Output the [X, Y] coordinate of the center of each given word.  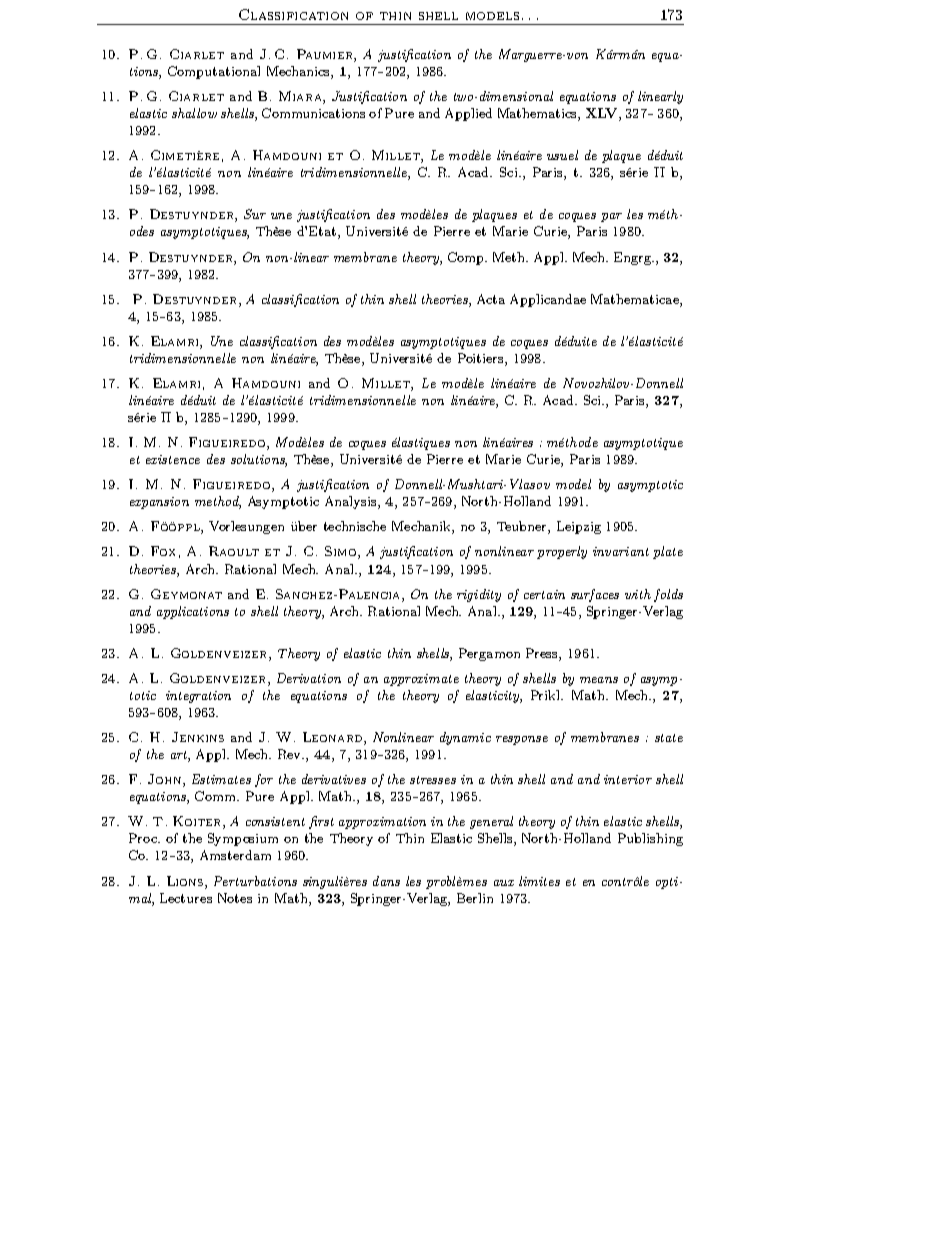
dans [386, 881]
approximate [421, 680]
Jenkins [198, 737]
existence [173, 459]
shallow [194, 113]
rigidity [479, 595]
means [599, 680]
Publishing [650, 839]
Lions [186, 881]
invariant [621, 551]
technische [355, 526]
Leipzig [579, 527]
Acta [491, 299]
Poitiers [482, 358]
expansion [159, 503]
